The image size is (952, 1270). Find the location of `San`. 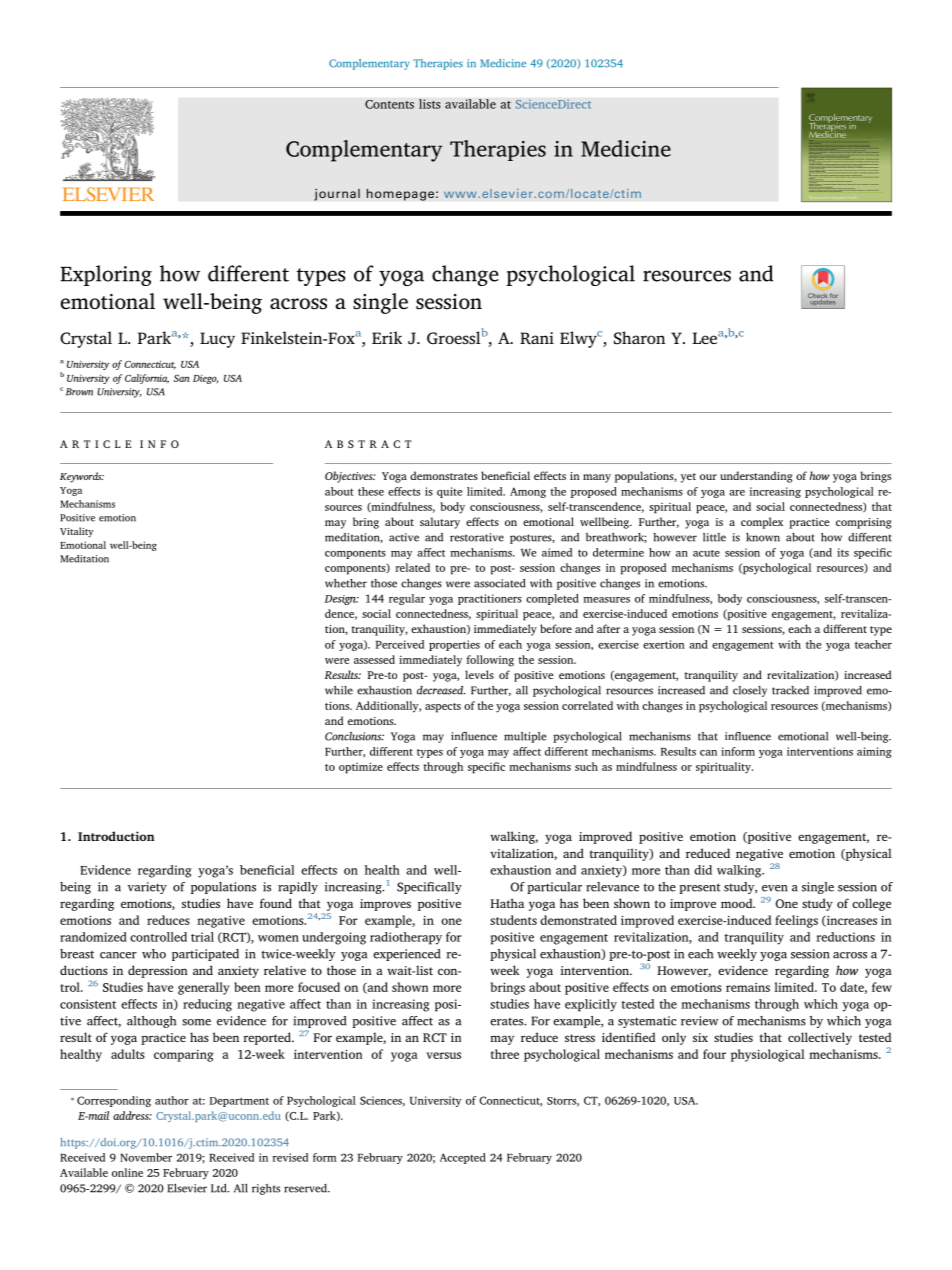

San is located at coordinates (182, 378).
